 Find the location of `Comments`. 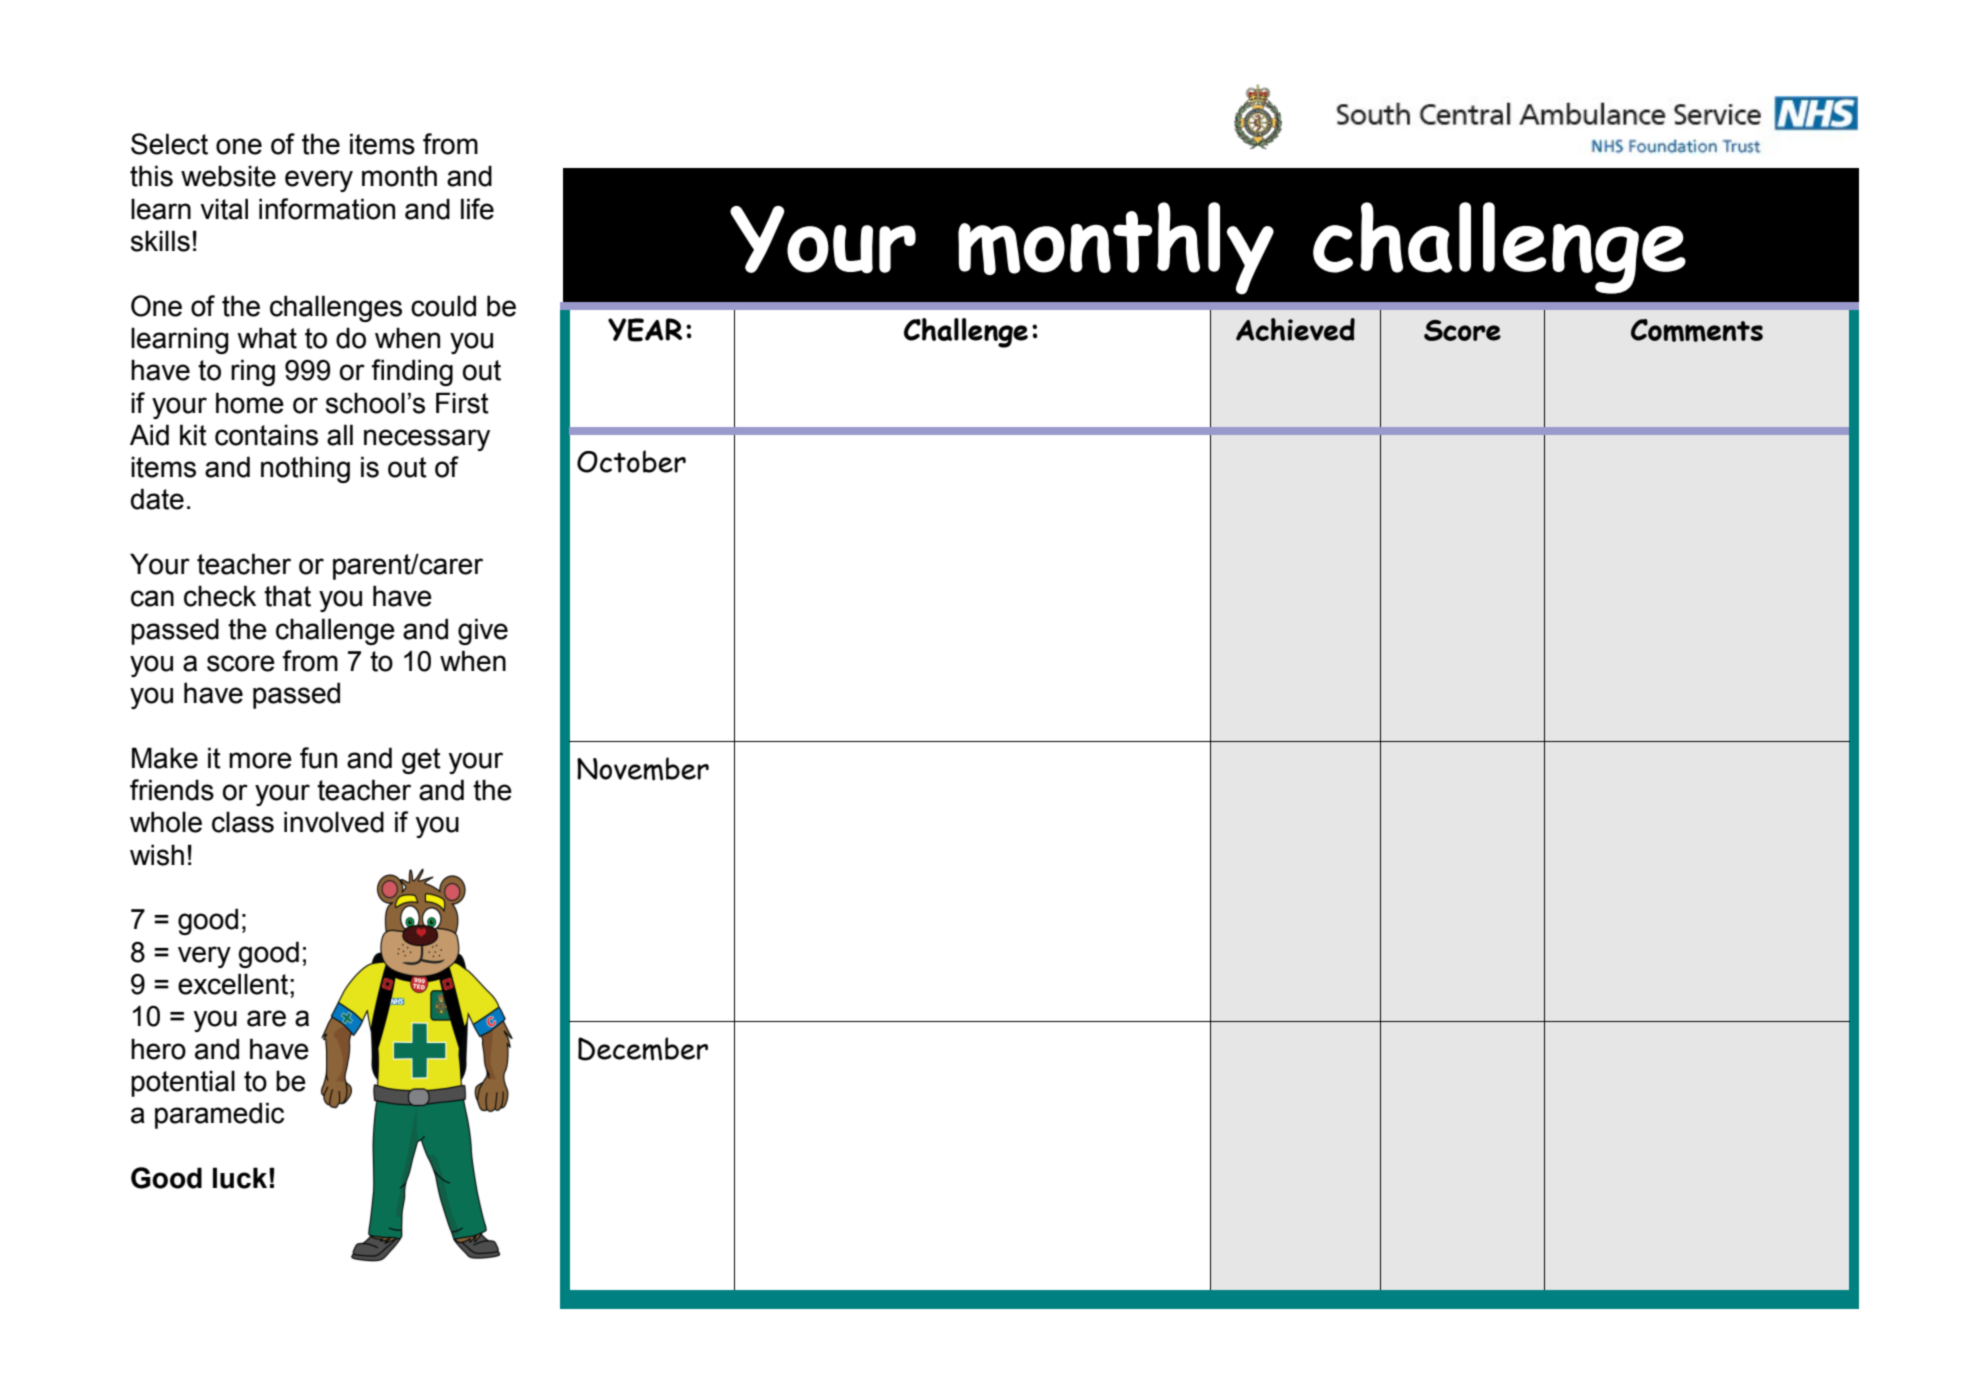

Comments is located at coordinates (1697, 330).
